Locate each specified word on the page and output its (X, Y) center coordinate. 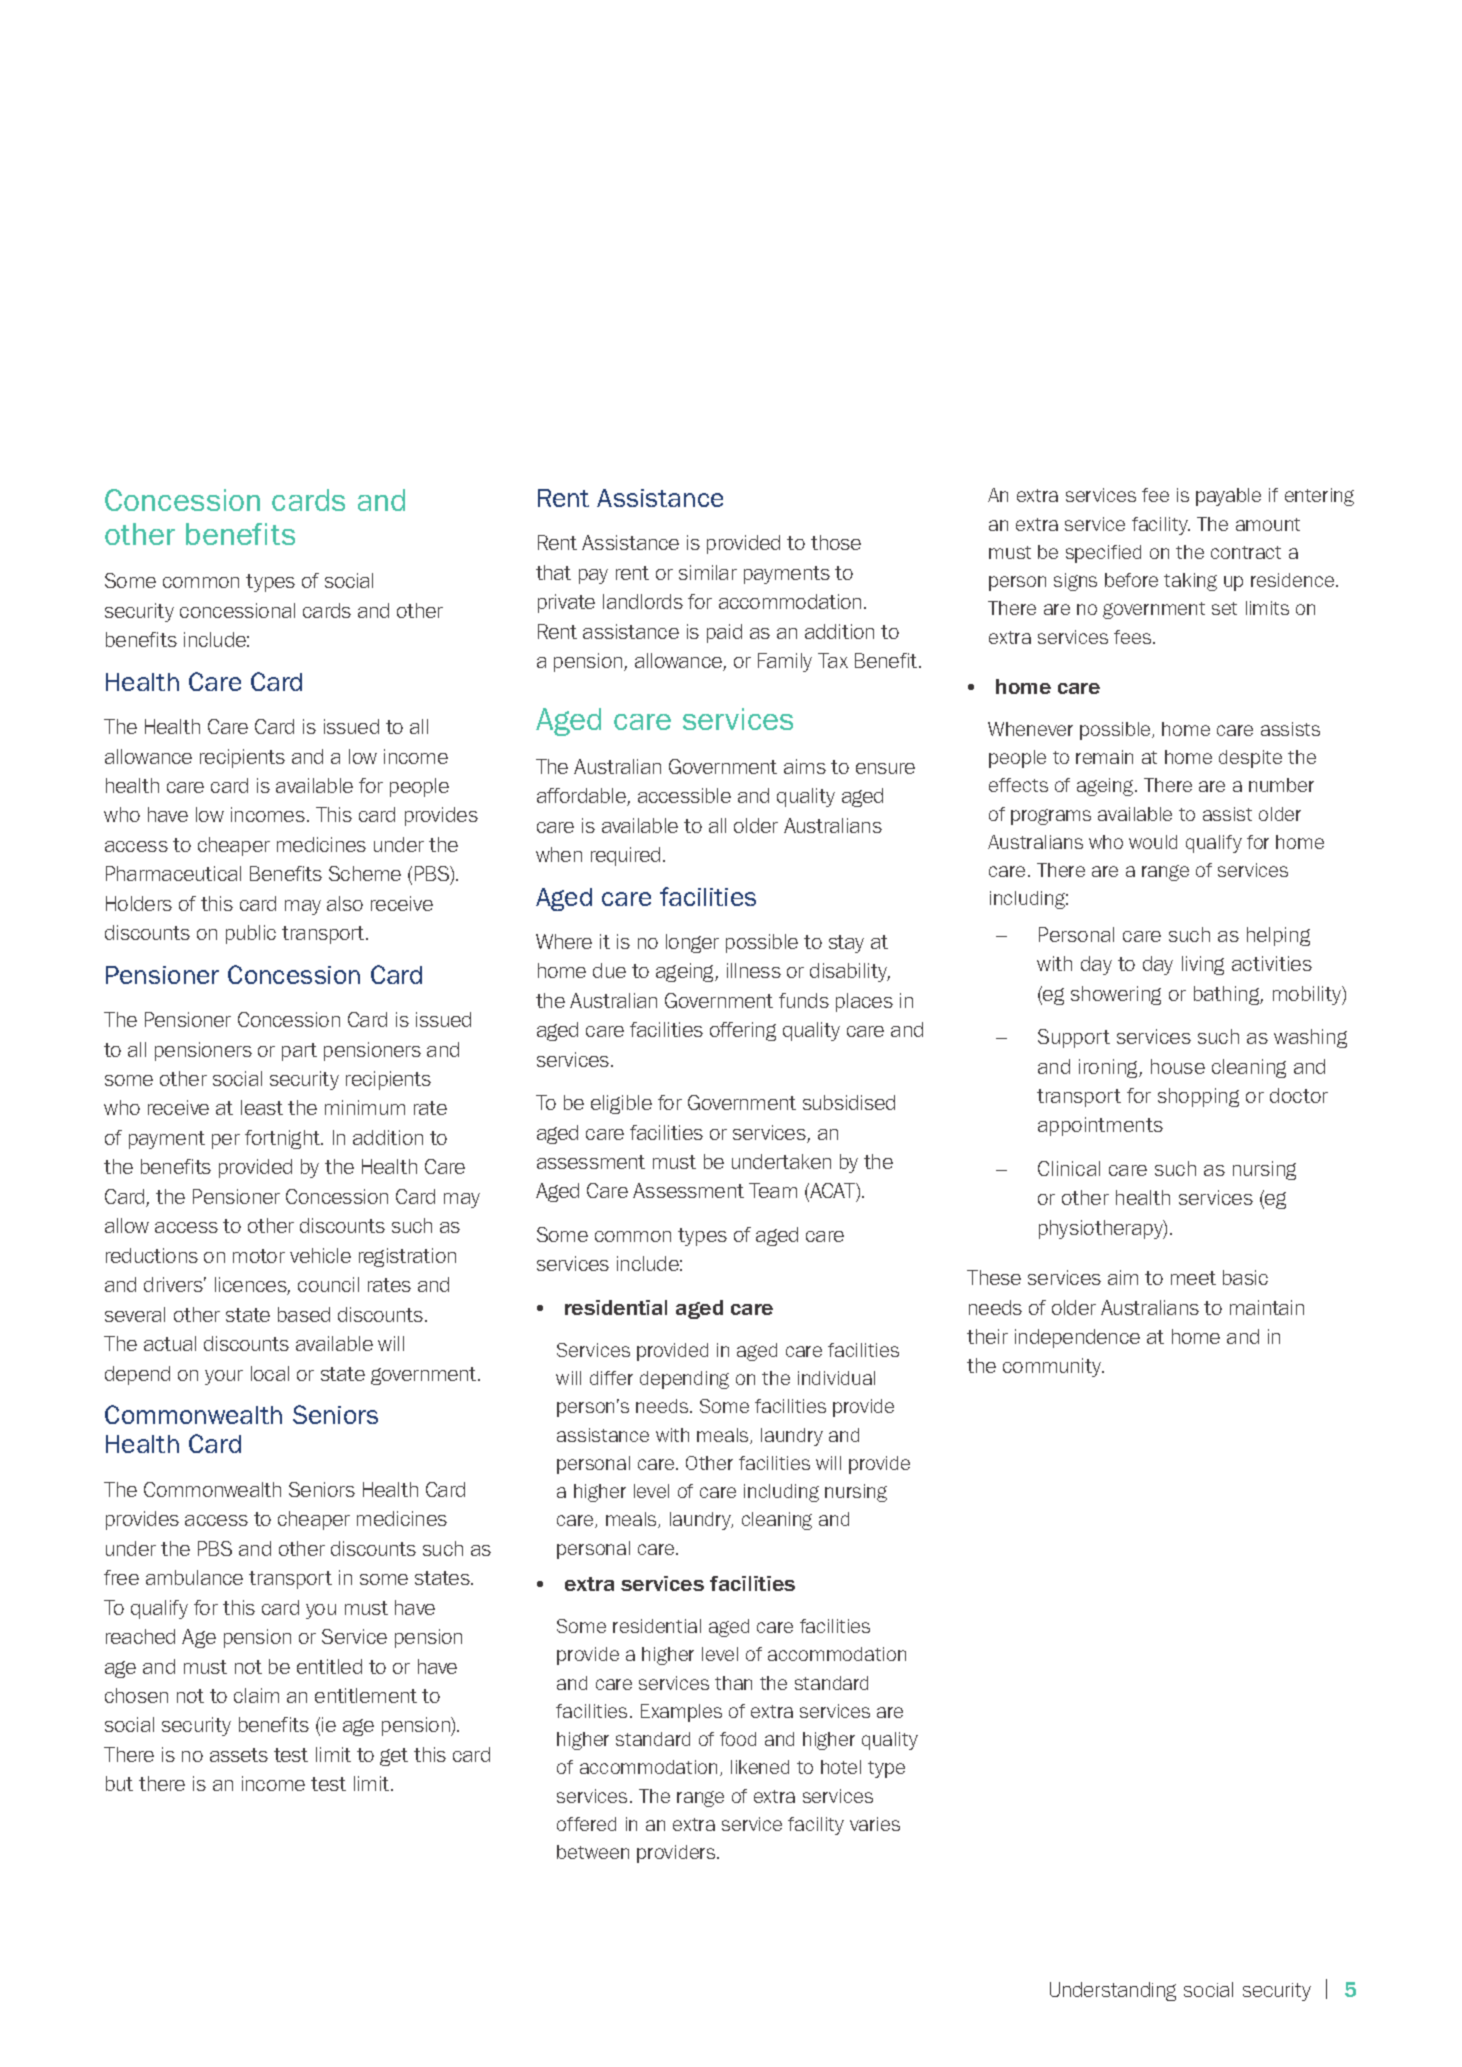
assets (239, 1755)
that (553, 572)
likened (760, 1767)
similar (708, 572)
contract (1246, 552)
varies (875, 1824)
